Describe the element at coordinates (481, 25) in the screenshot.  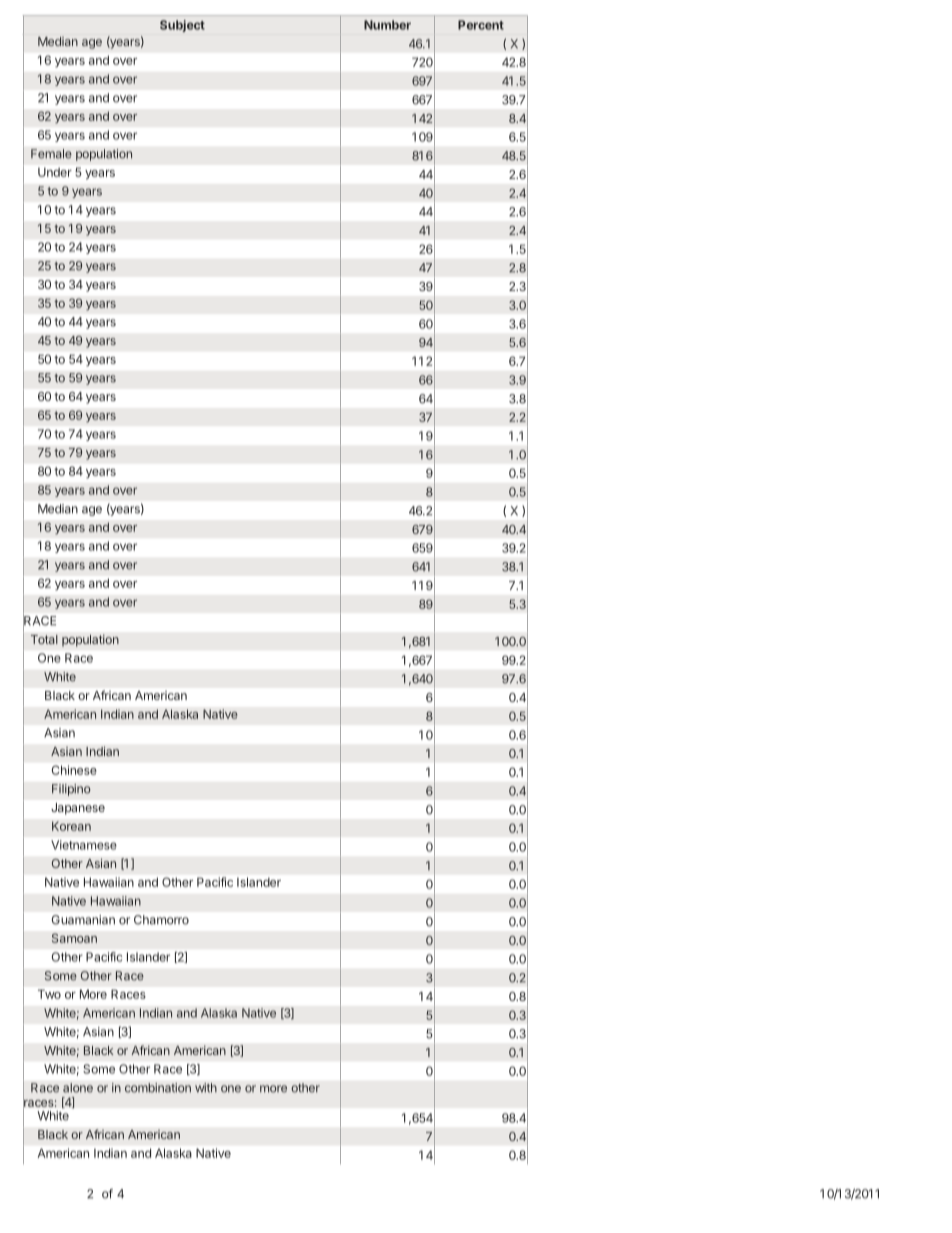
I see `Percent` at that location.
